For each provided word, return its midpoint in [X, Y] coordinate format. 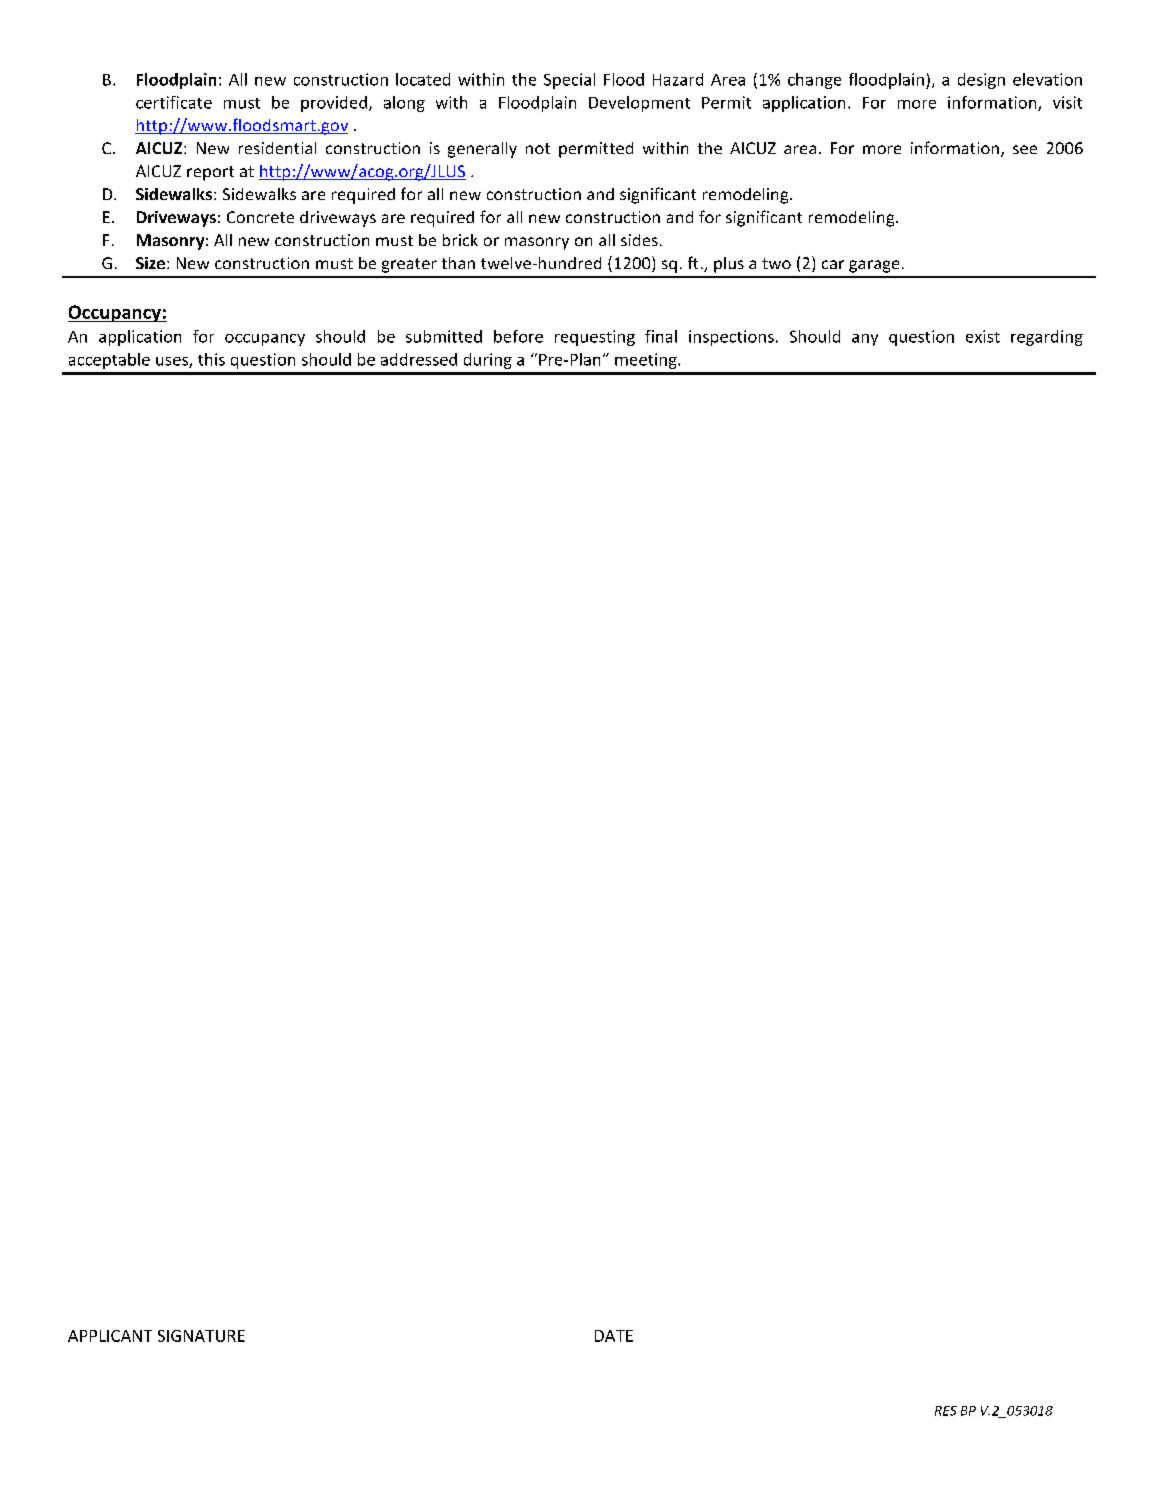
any [865, 340]
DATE [614, 1336]
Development [639, 104]
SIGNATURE [201, 1336]
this [211, 359]
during [488, 361]
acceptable [109, 361]
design [981, 81]
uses [173, 362]
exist [983, 336]
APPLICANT [110, 1336]
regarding [1047, 338]
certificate [174, 102]
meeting [647, 361]
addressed [419, 359]
